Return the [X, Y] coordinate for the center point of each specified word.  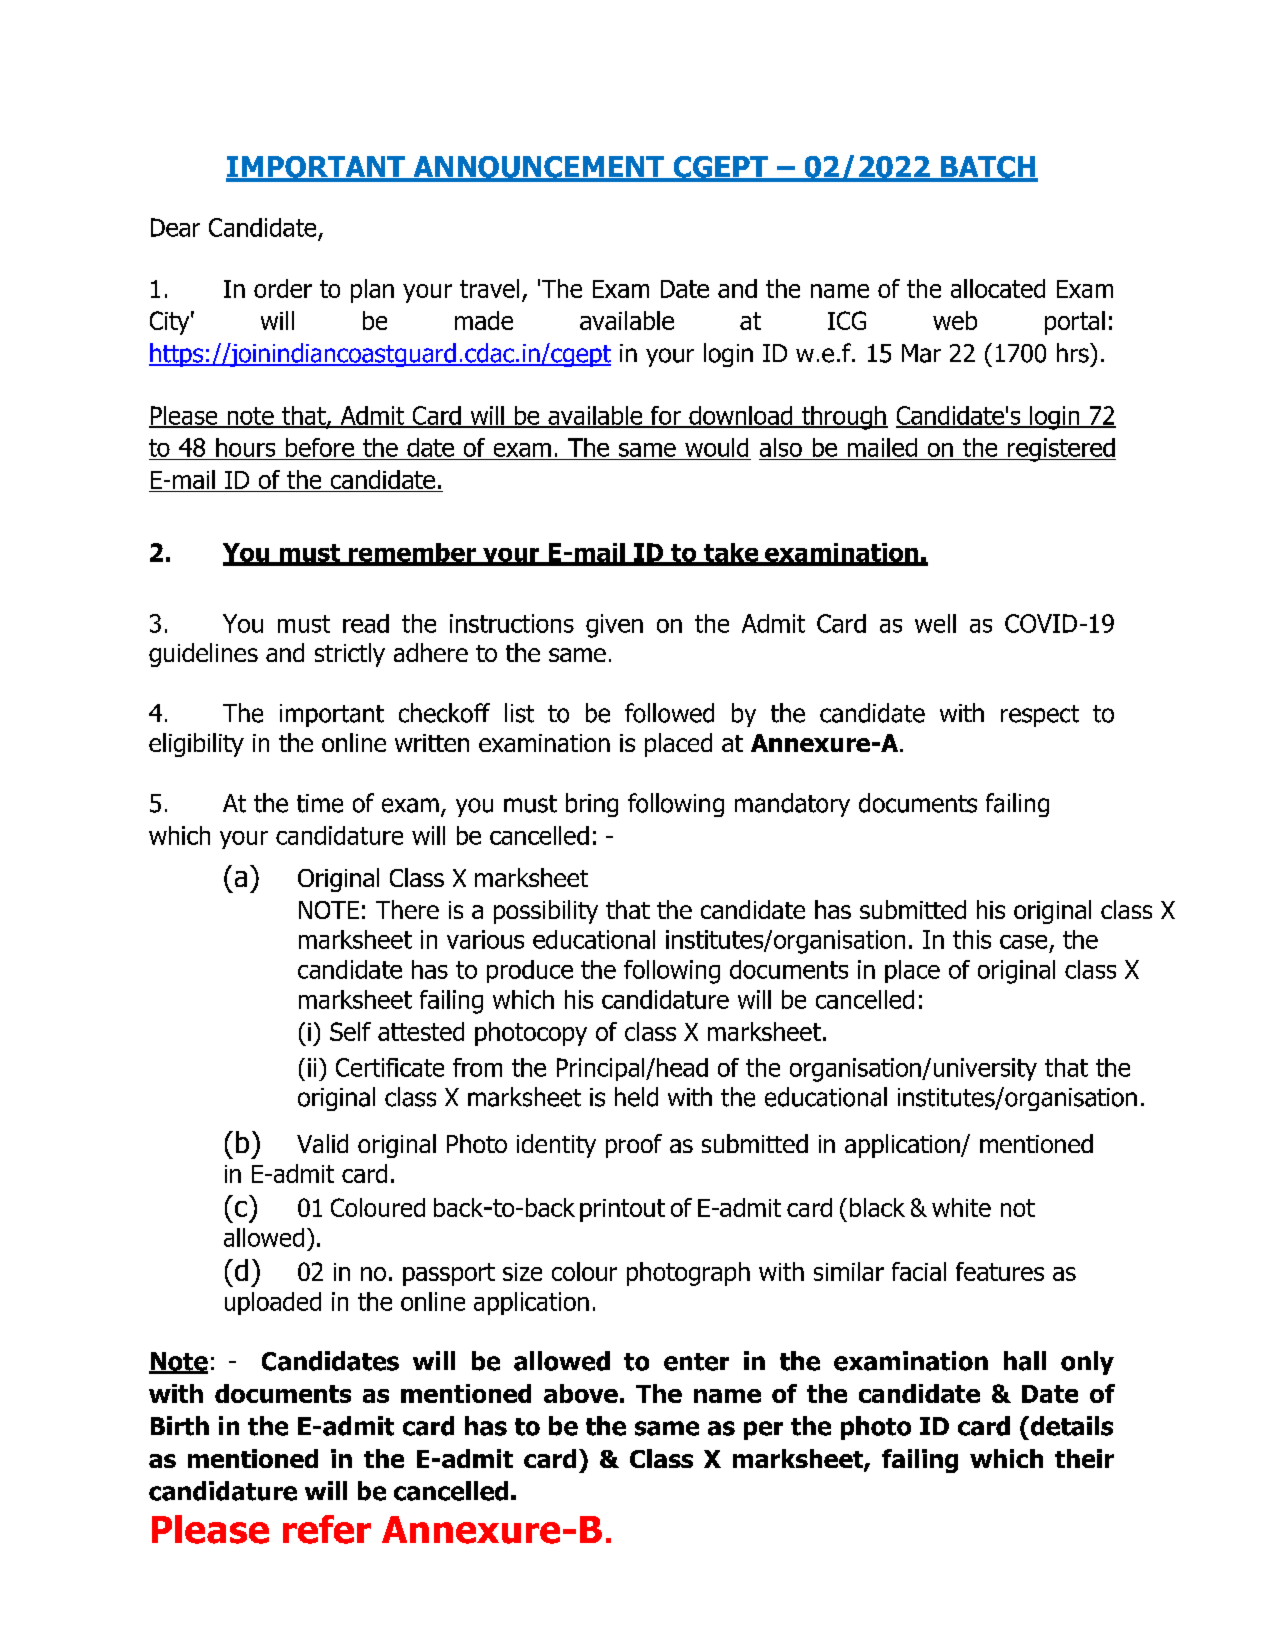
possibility [546, 912]
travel [489, 288]
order [283, 288]
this [972, 939]
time [320, 803]
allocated [998, 288]
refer [327, 1529]
